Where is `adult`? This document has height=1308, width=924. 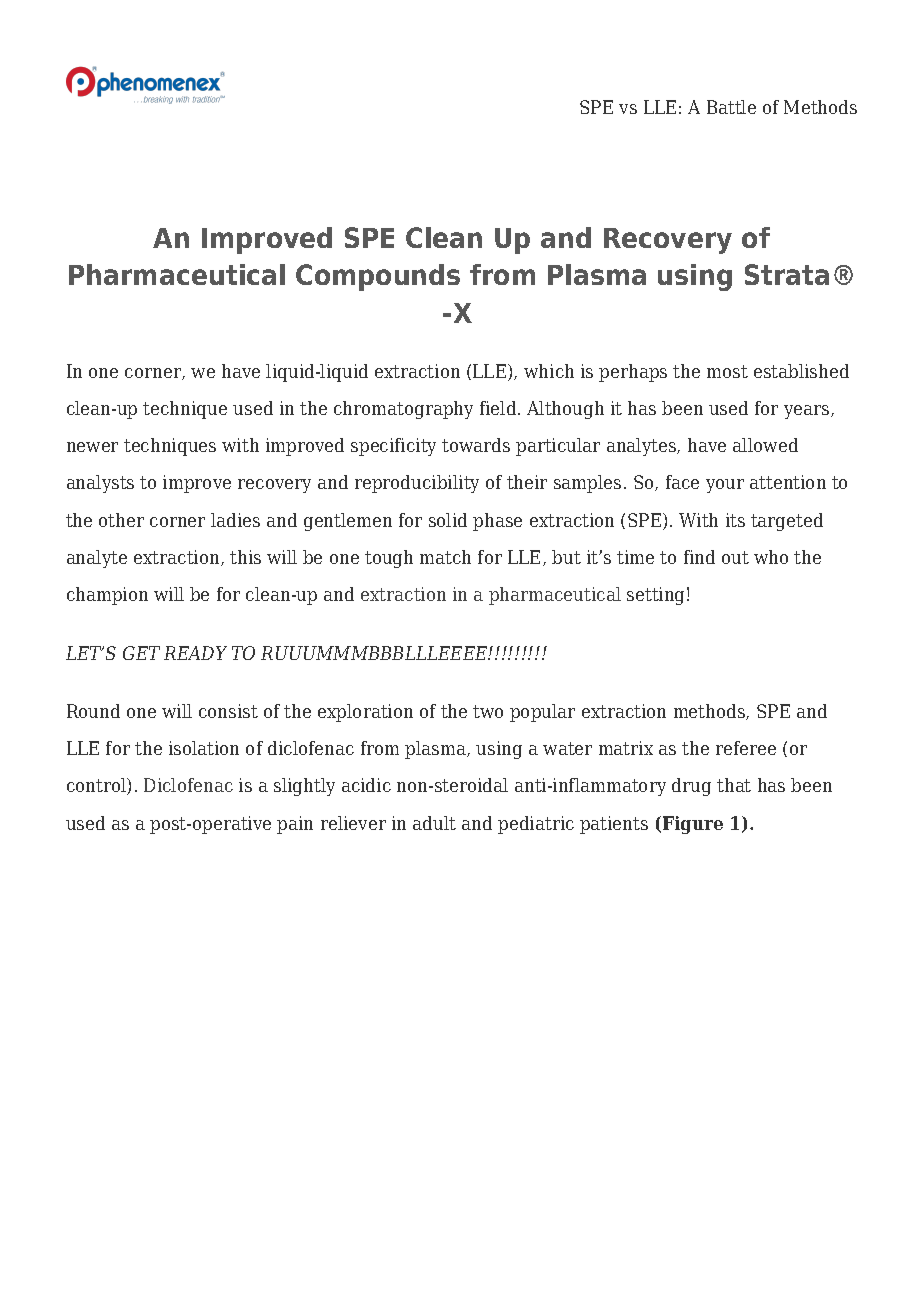 adult is located at coordinates (434, 823).
